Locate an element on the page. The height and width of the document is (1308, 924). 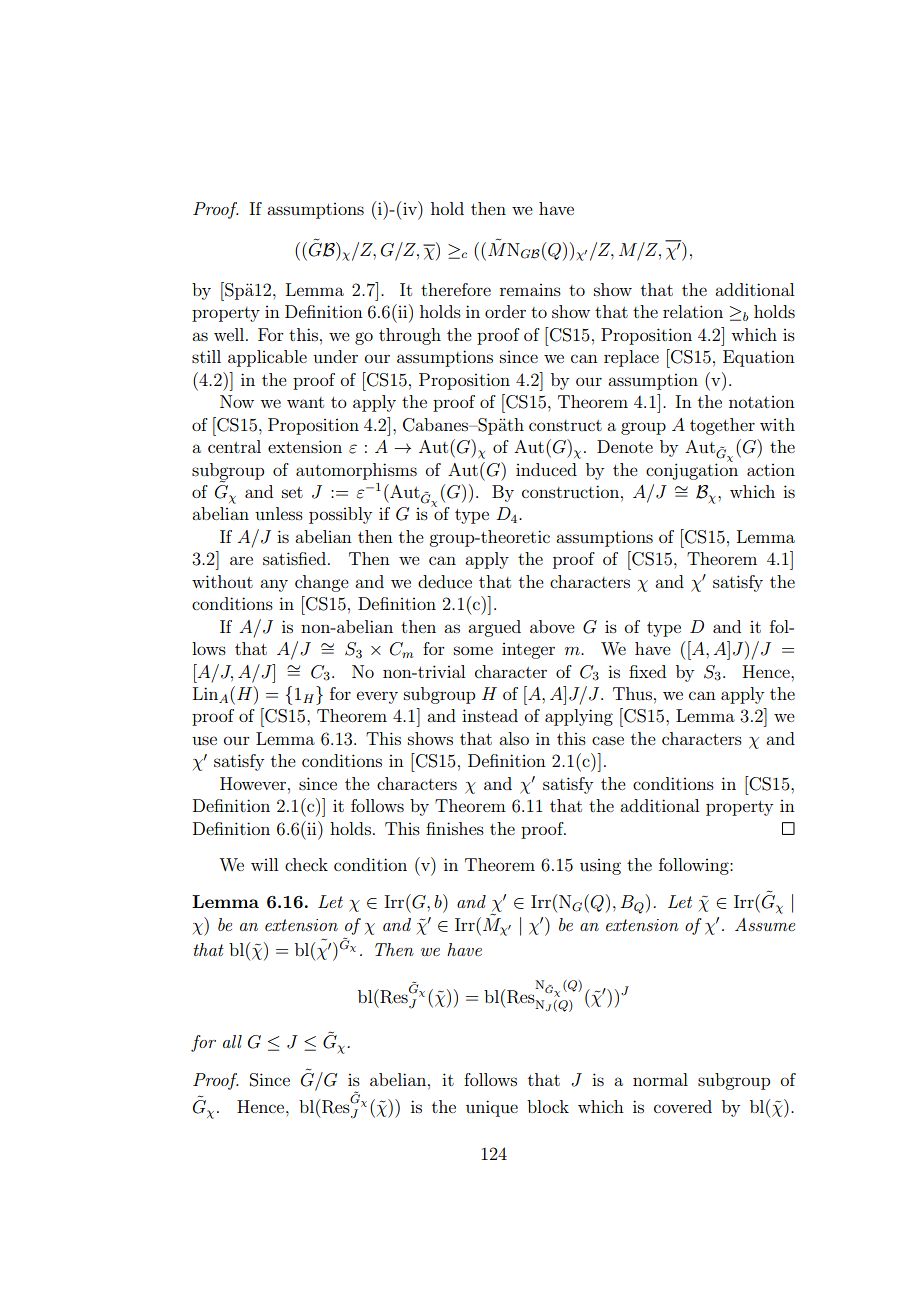
covered is located at coordinates (683, 1106).
